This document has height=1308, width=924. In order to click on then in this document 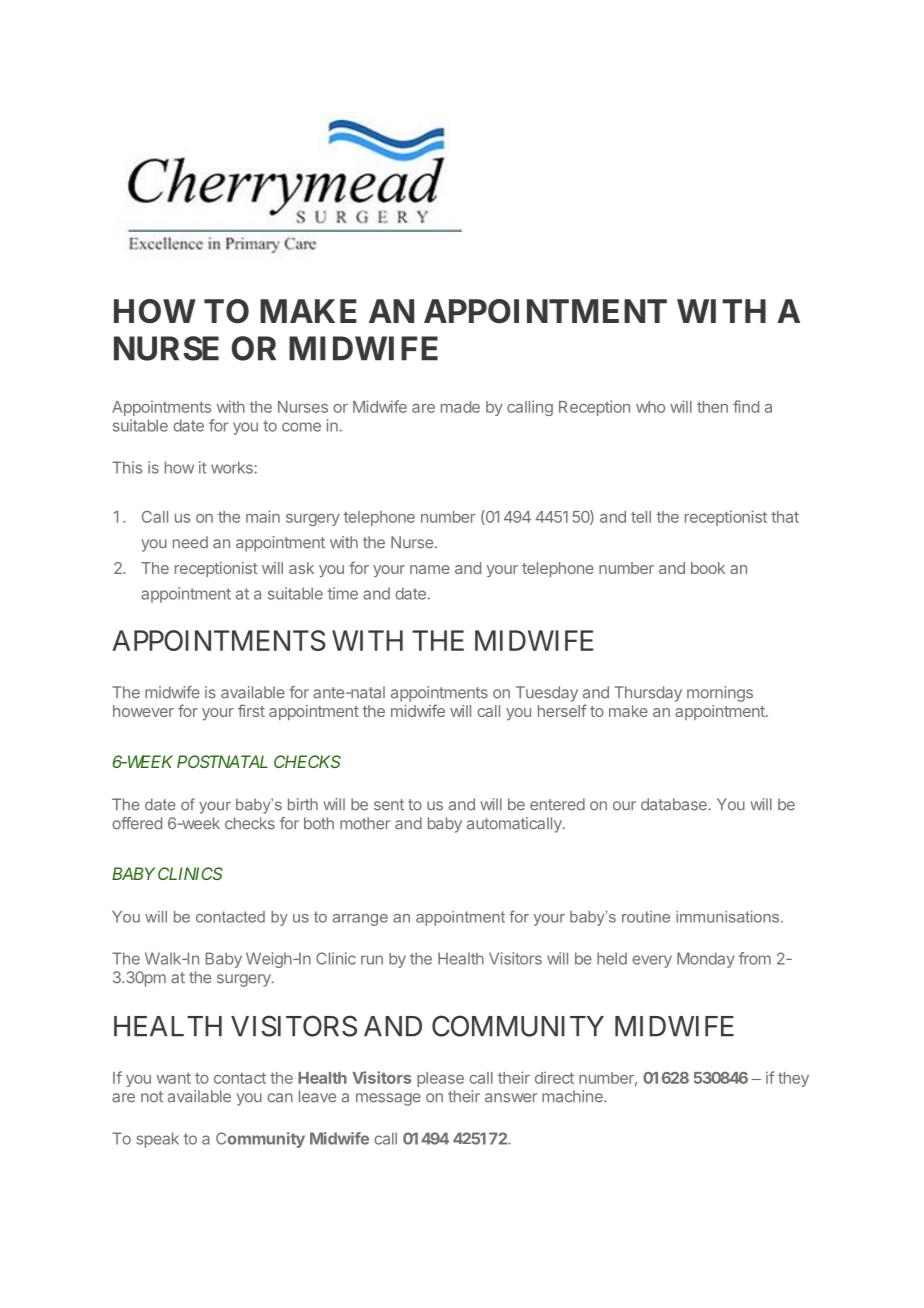, I will do `click(712, 407)`.
